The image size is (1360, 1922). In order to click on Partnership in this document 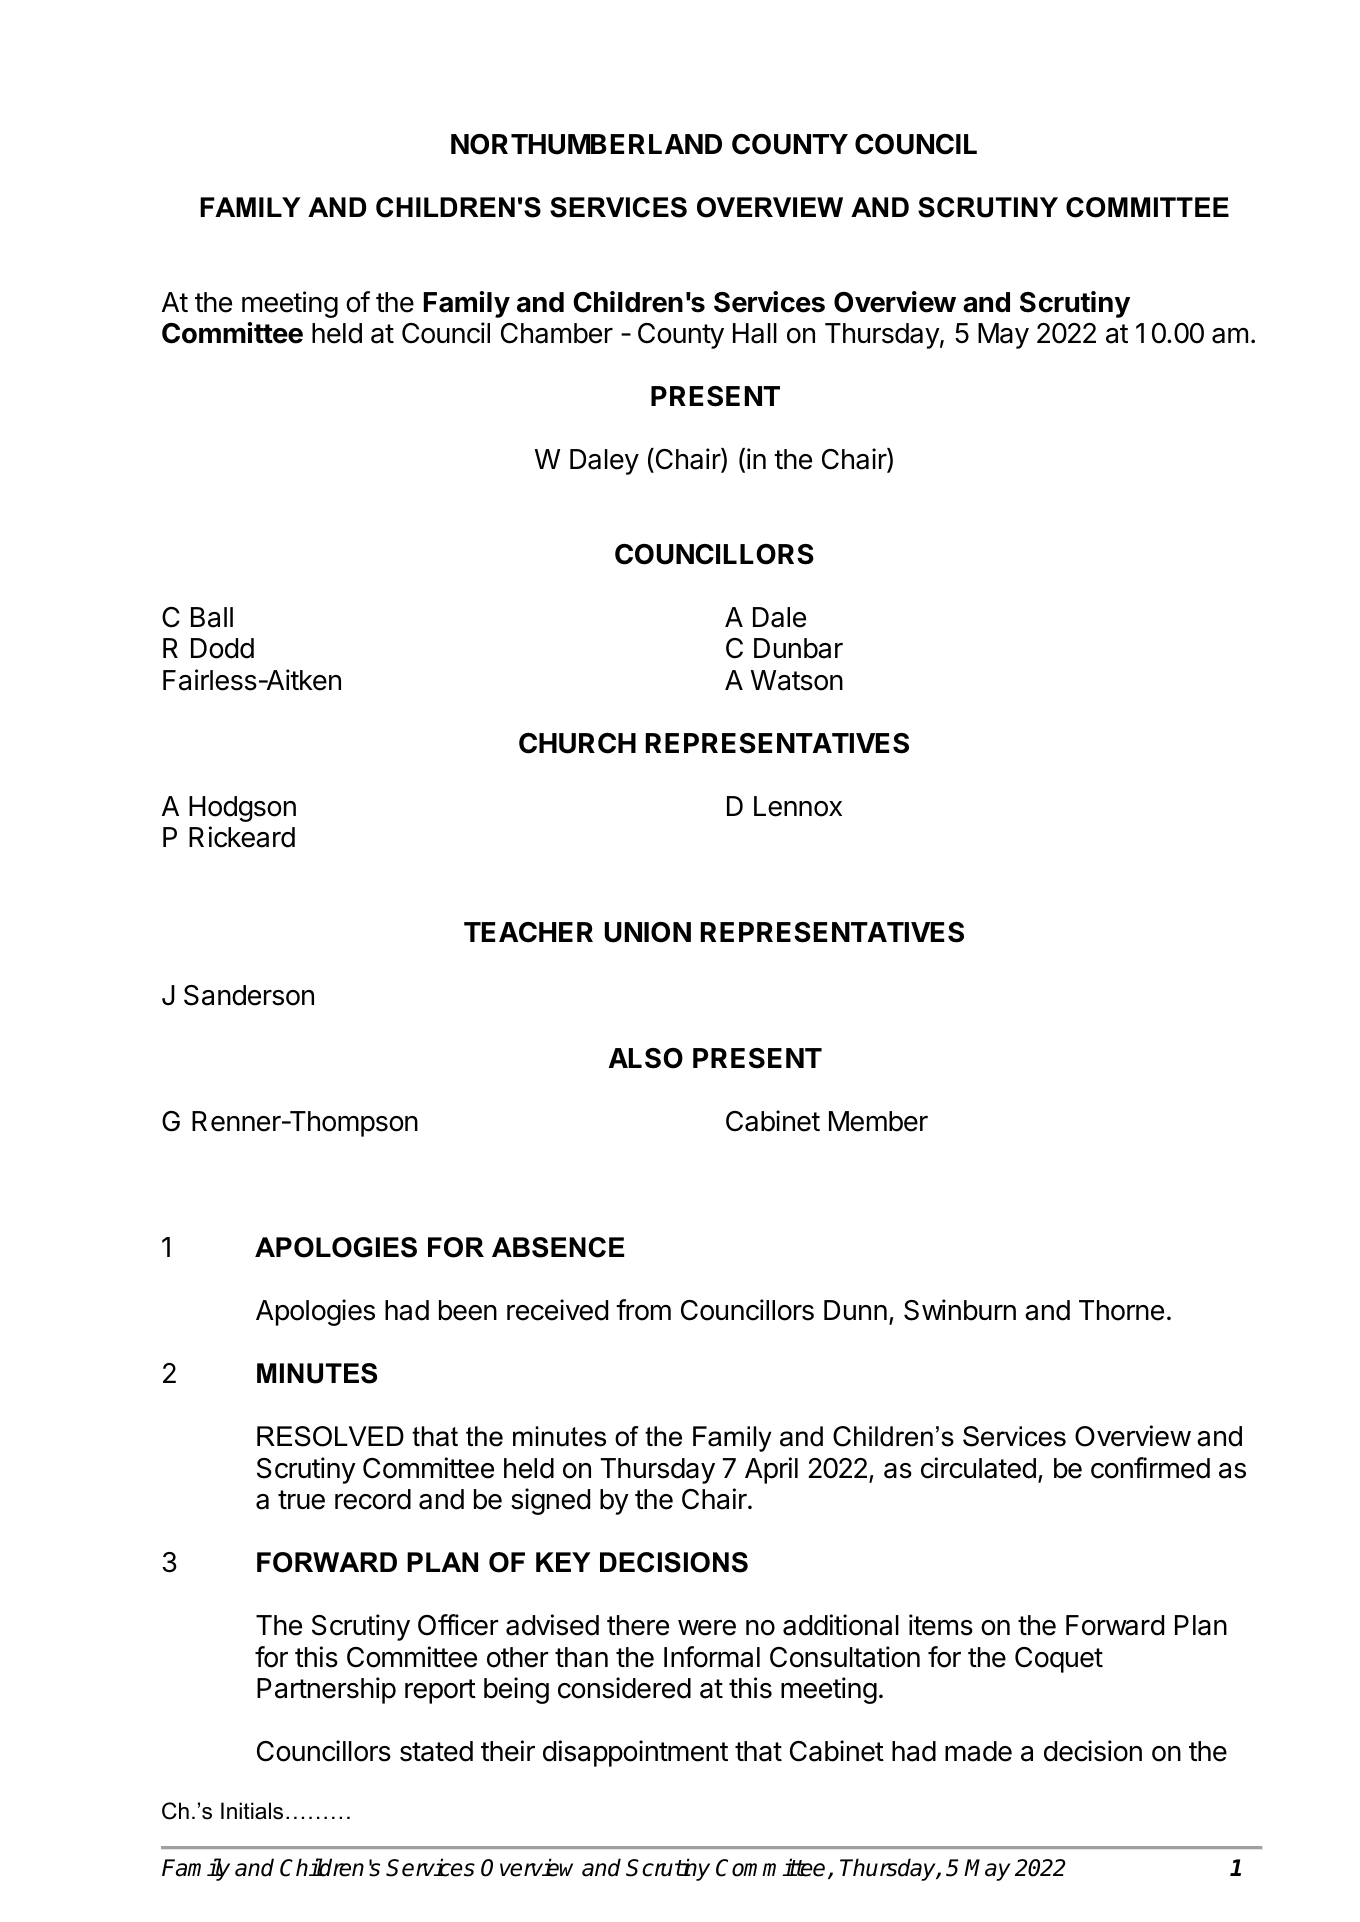, I will do `click(326, 1690)`.
